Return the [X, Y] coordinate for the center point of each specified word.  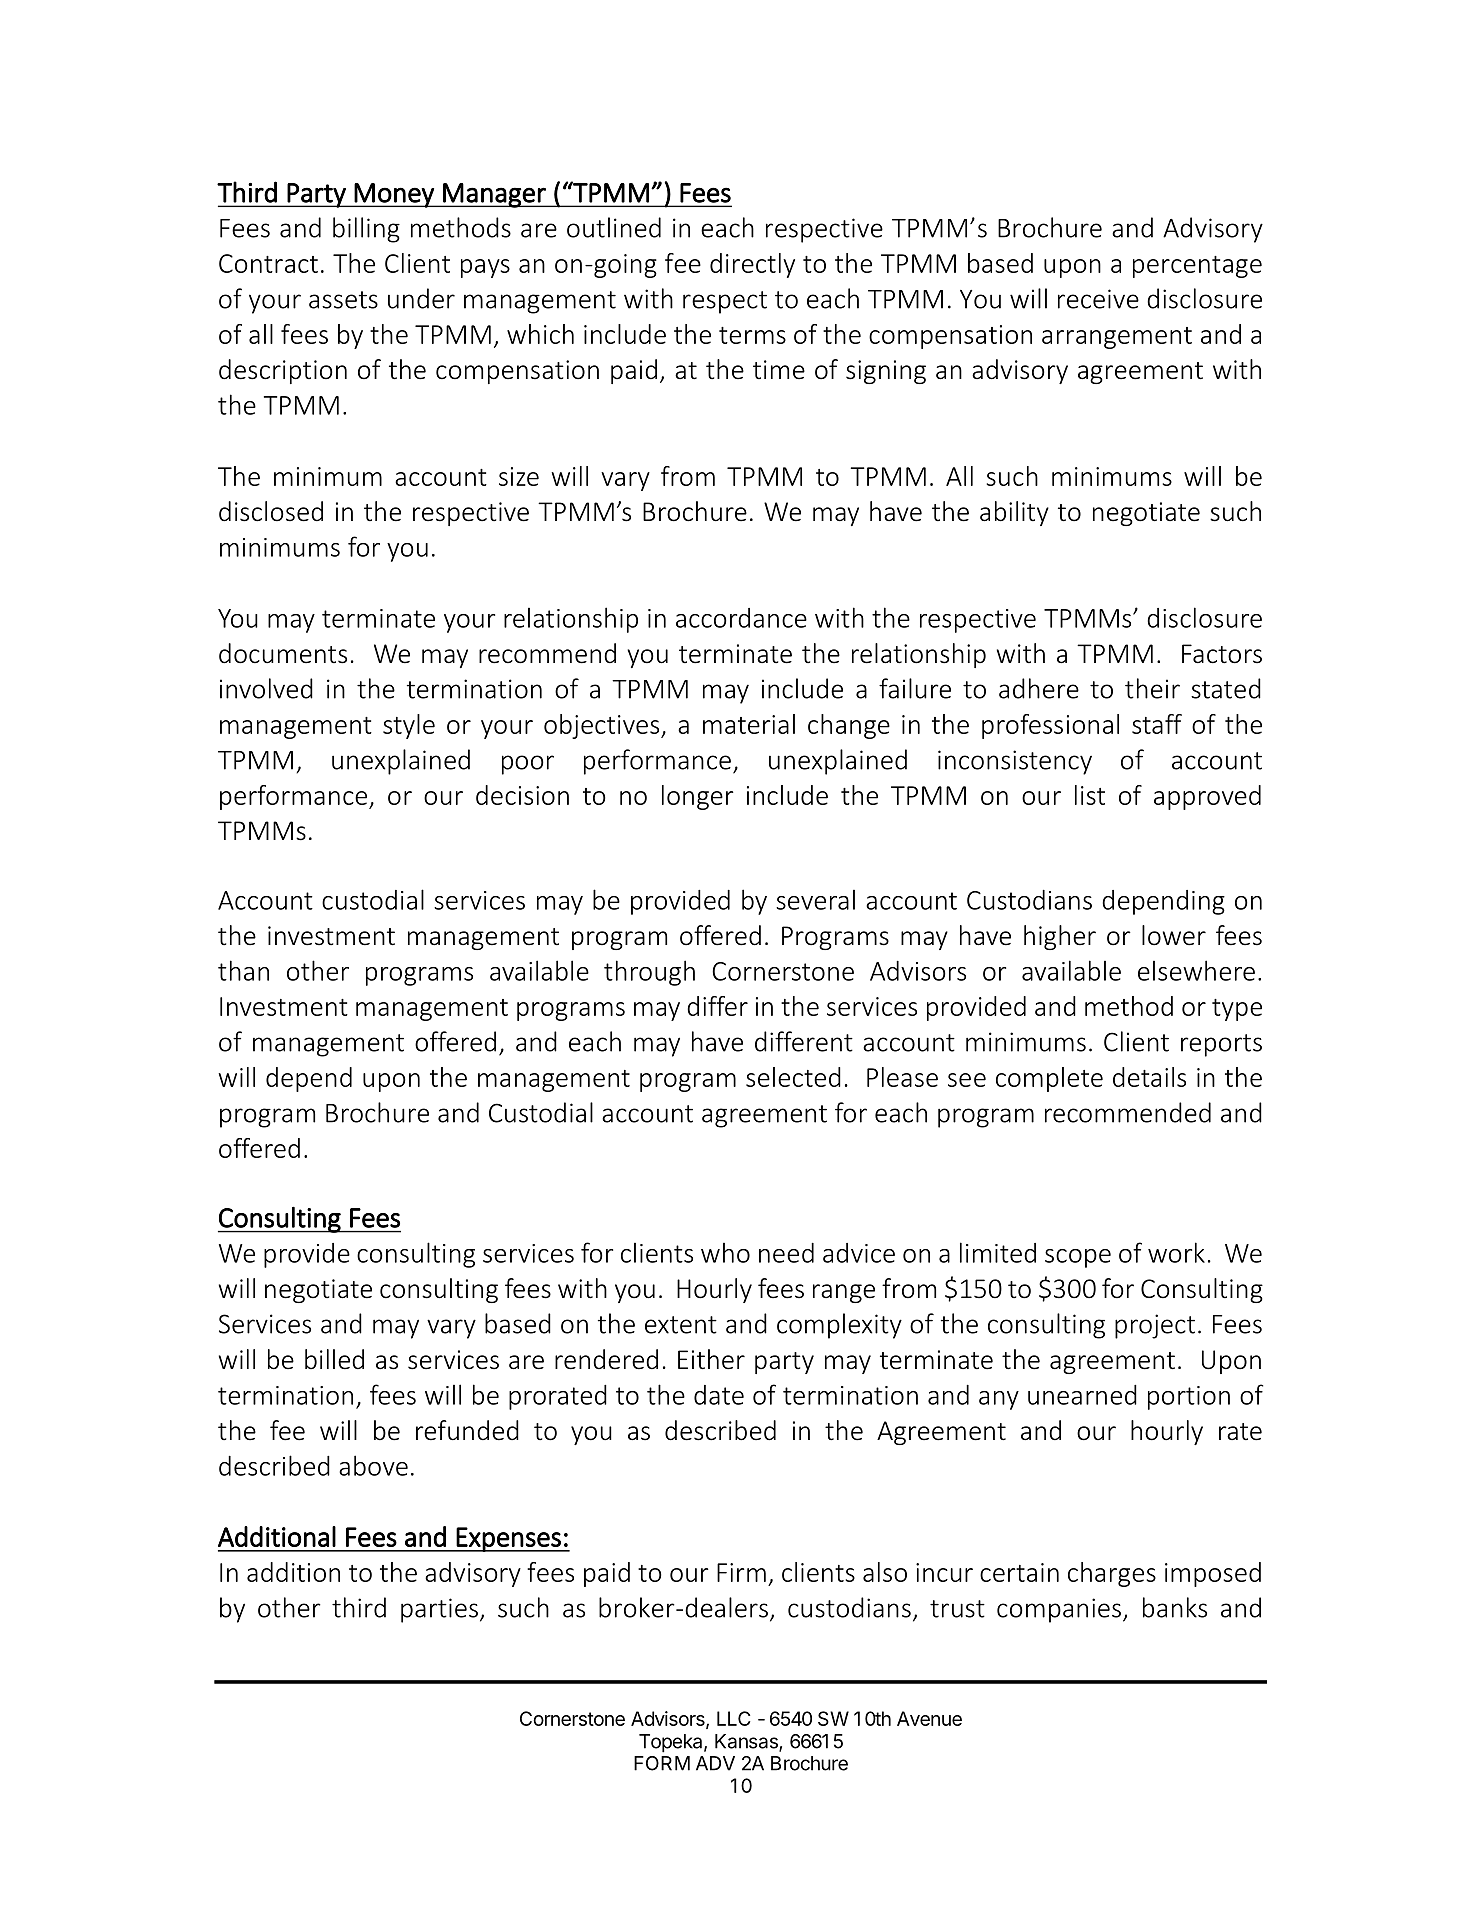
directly [752, 265]
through [649, 973]
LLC [733, 1718]
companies [1059, 1610]
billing [366, 230]
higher [1060, 937]
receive [1098, 299]
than [243, 970]
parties [439, 1610]
